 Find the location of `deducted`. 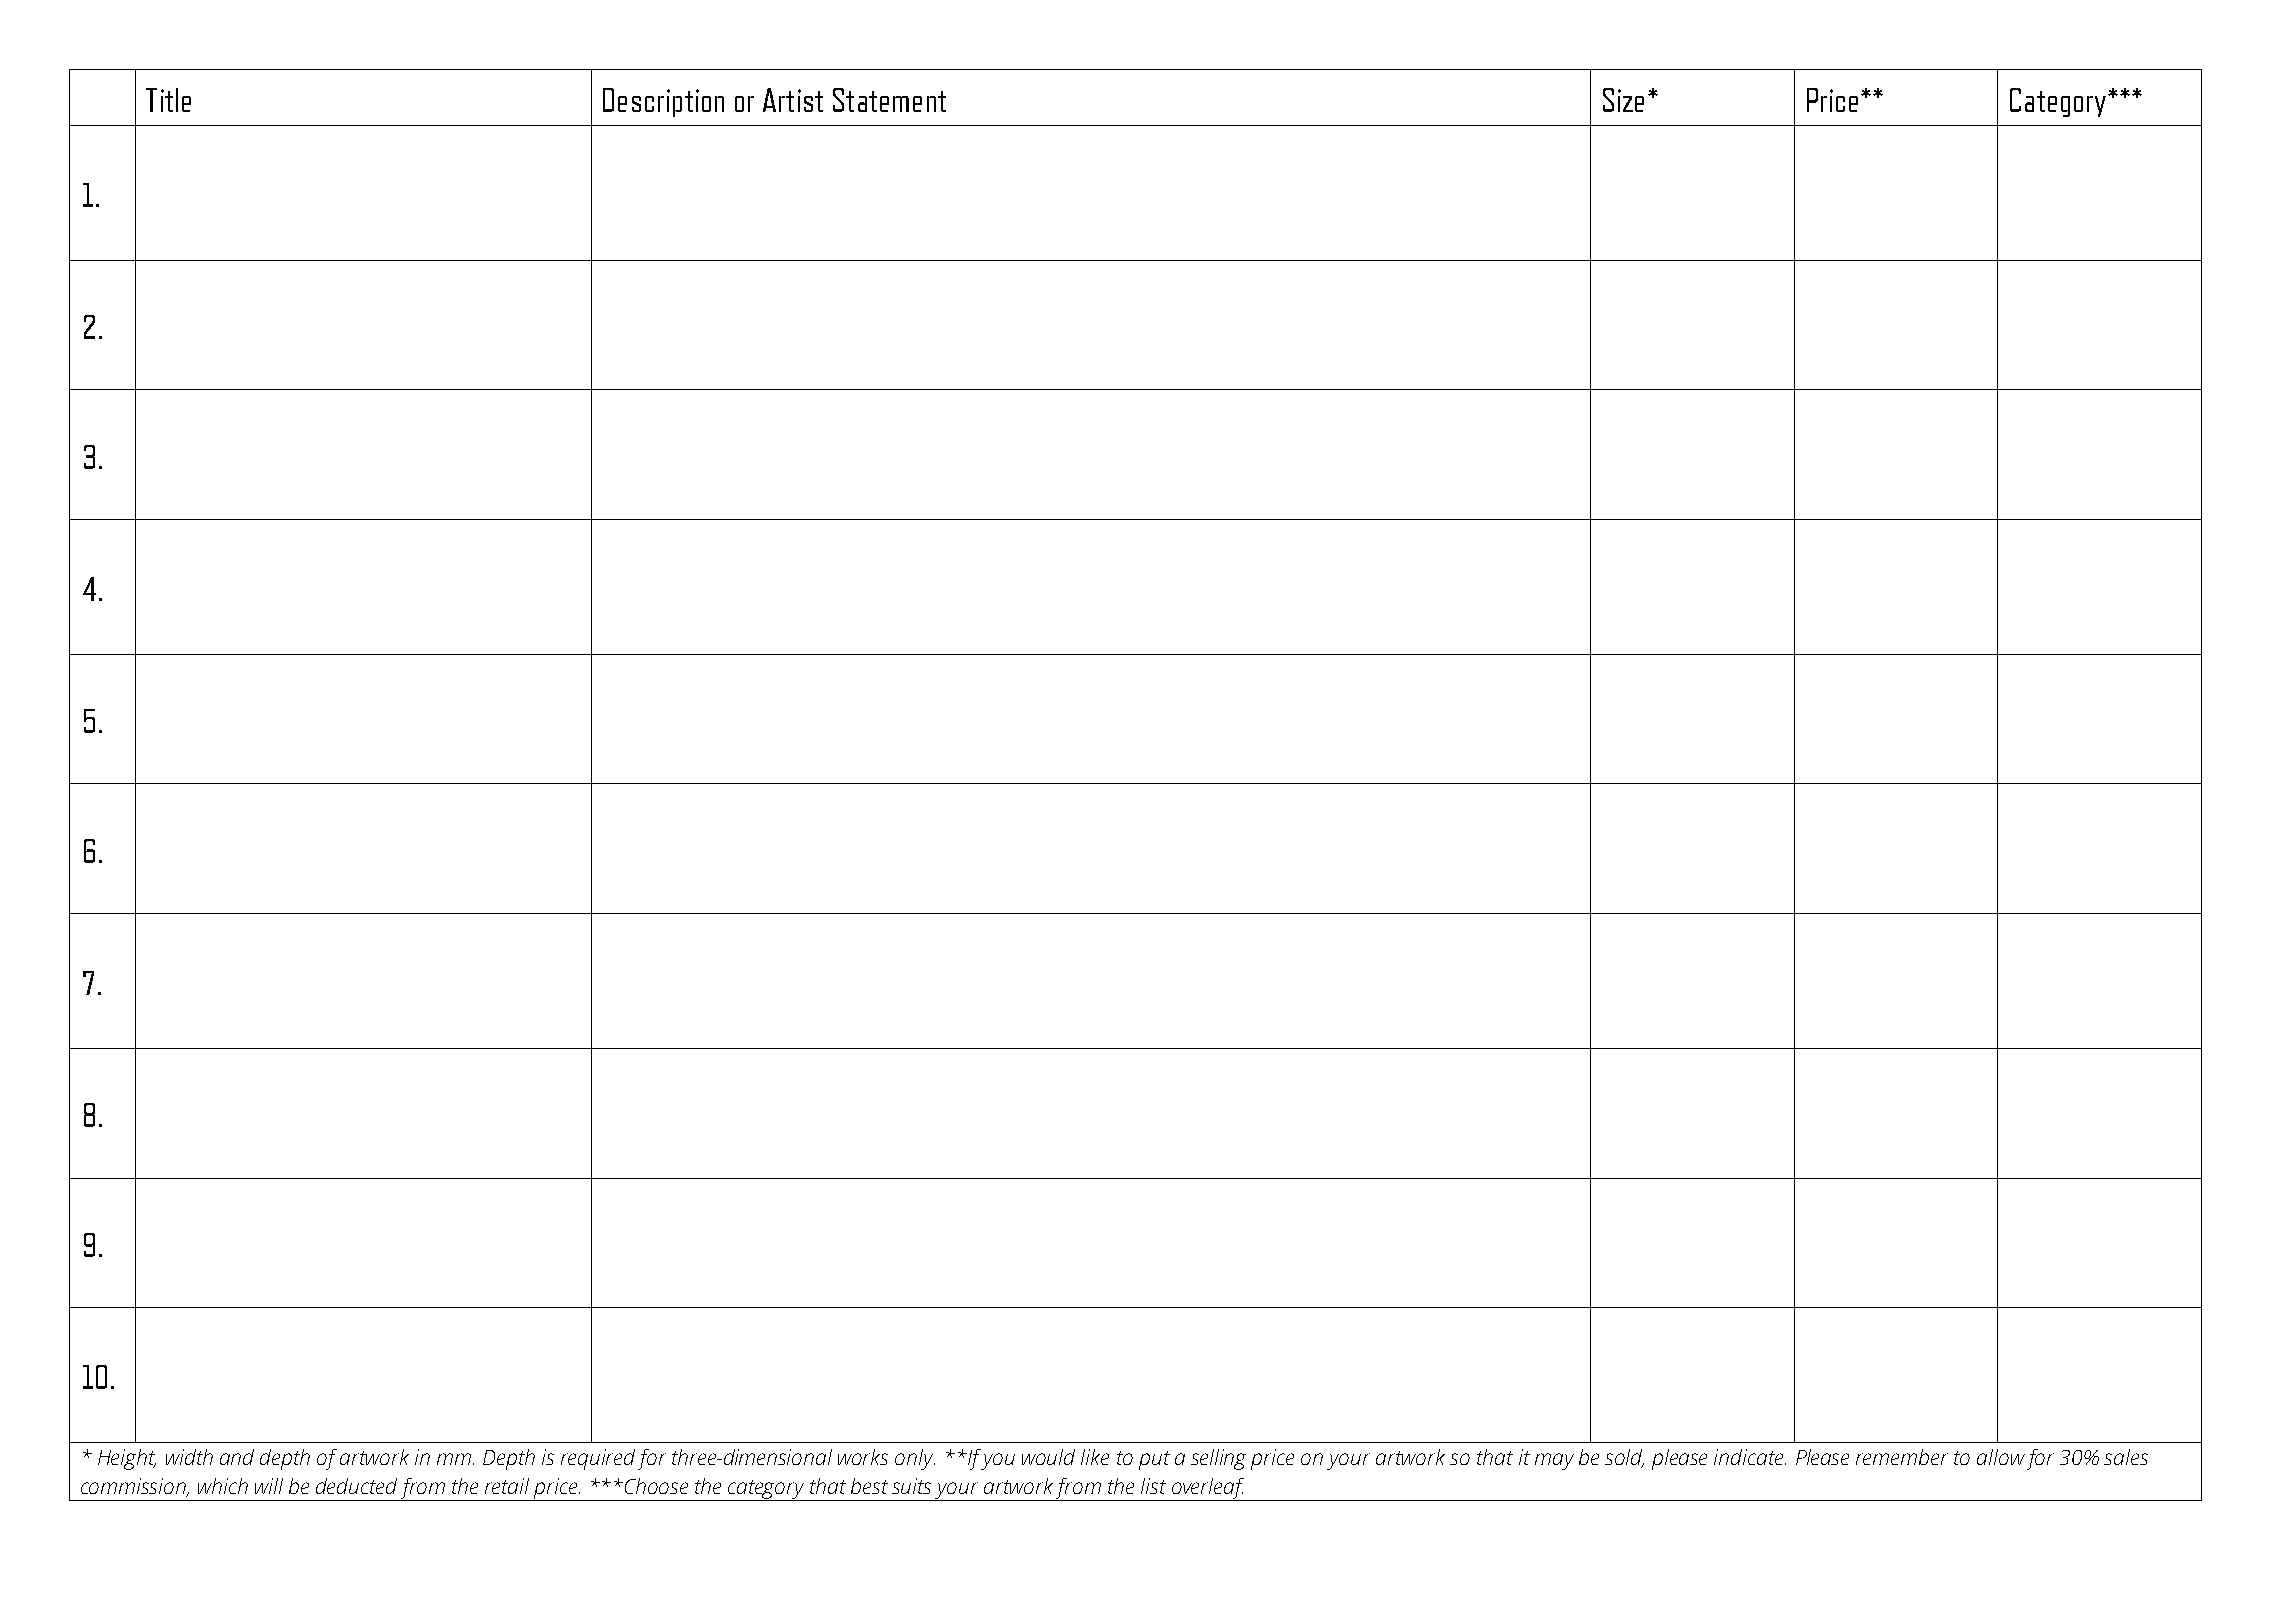

deducted is located at coordinates (356, 1486).
